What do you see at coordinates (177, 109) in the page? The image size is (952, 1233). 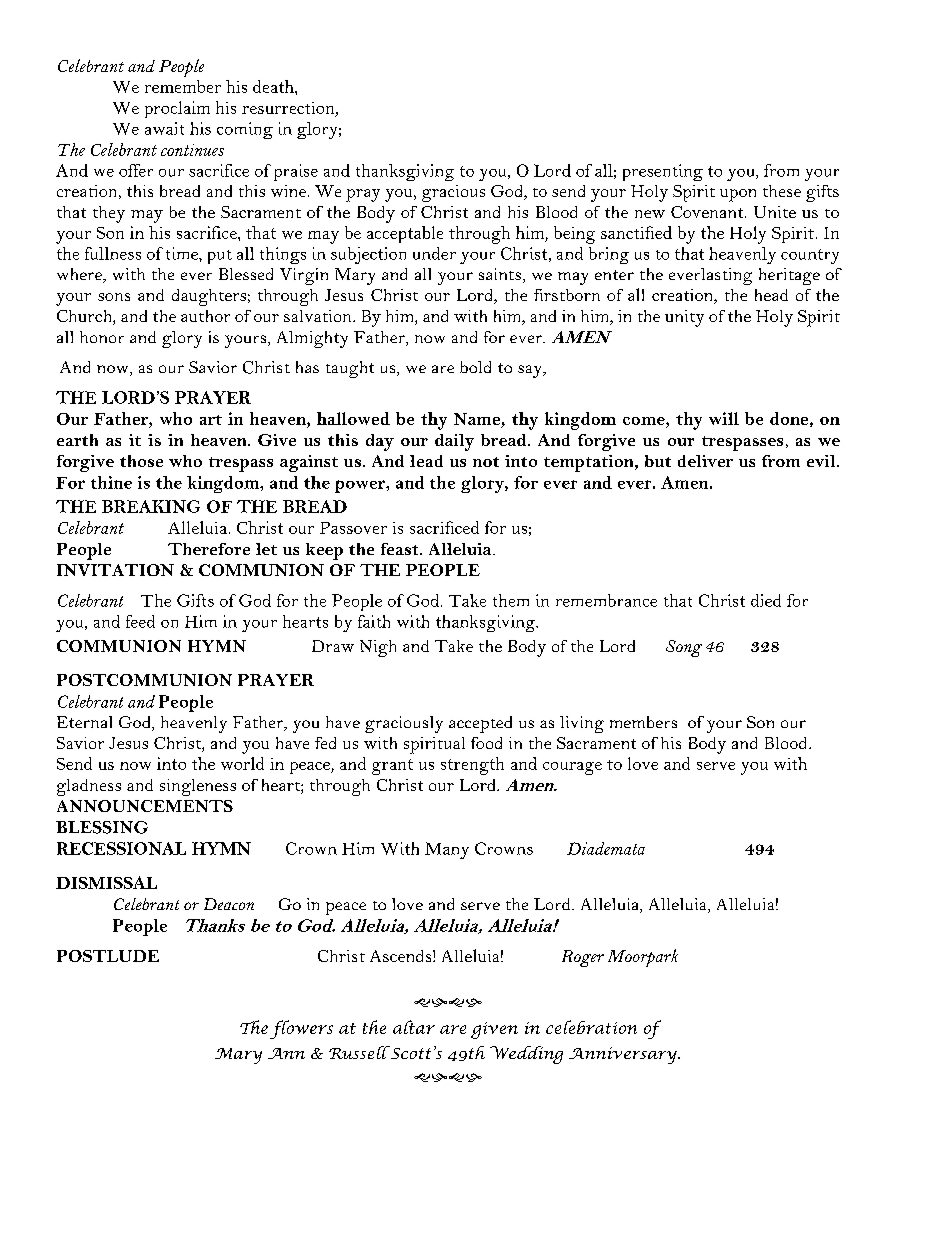 I see `proclaim` at bounding box center [177, 109].
